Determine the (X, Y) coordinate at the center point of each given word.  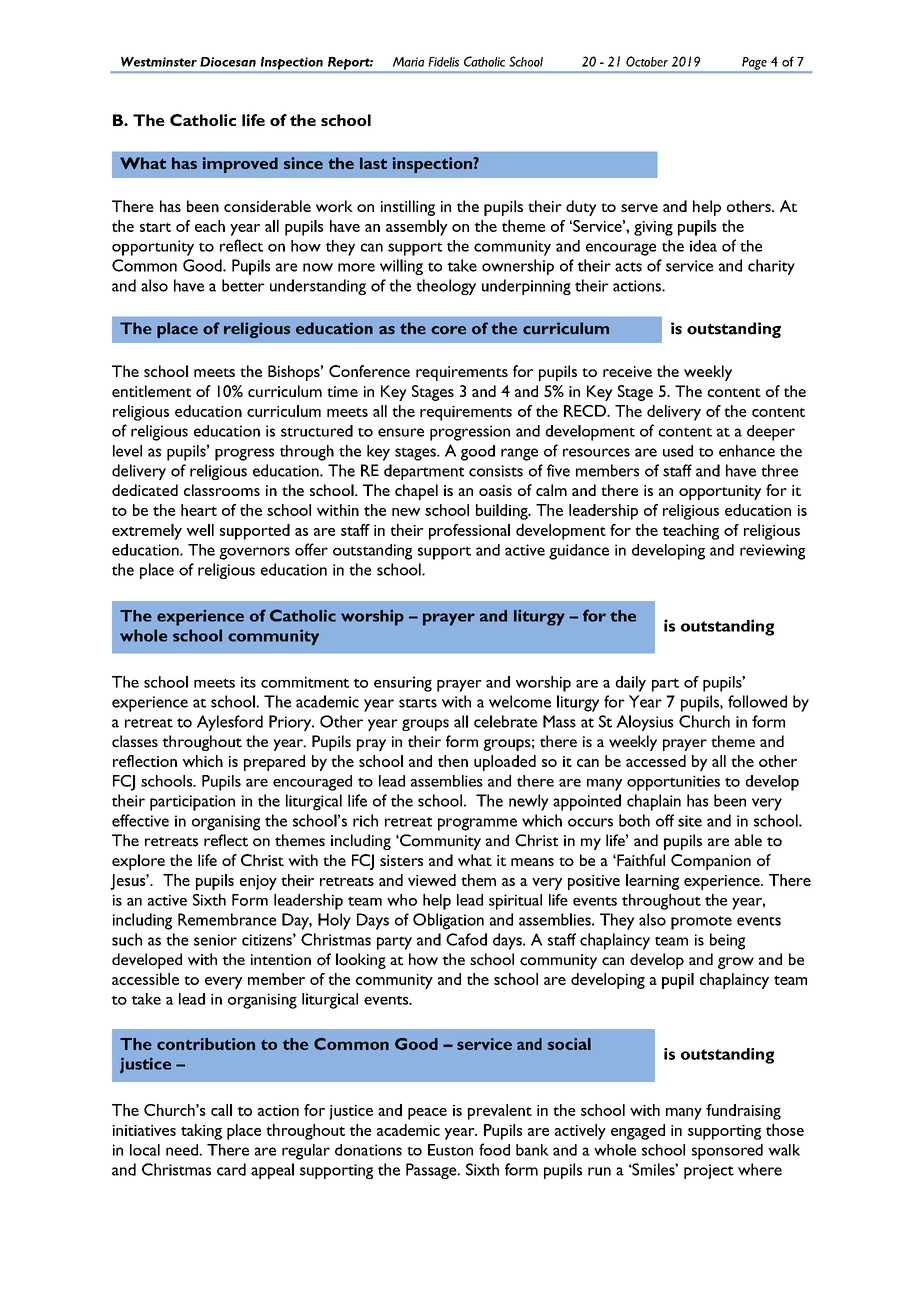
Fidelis (443, 62)
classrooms (222, 490)
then (453, 761)
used (678, 451)
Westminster (159, 62)
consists (496, 471)
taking (201, 1132)
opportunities (673, 783)
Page (754, 64)
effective (140, 820)
